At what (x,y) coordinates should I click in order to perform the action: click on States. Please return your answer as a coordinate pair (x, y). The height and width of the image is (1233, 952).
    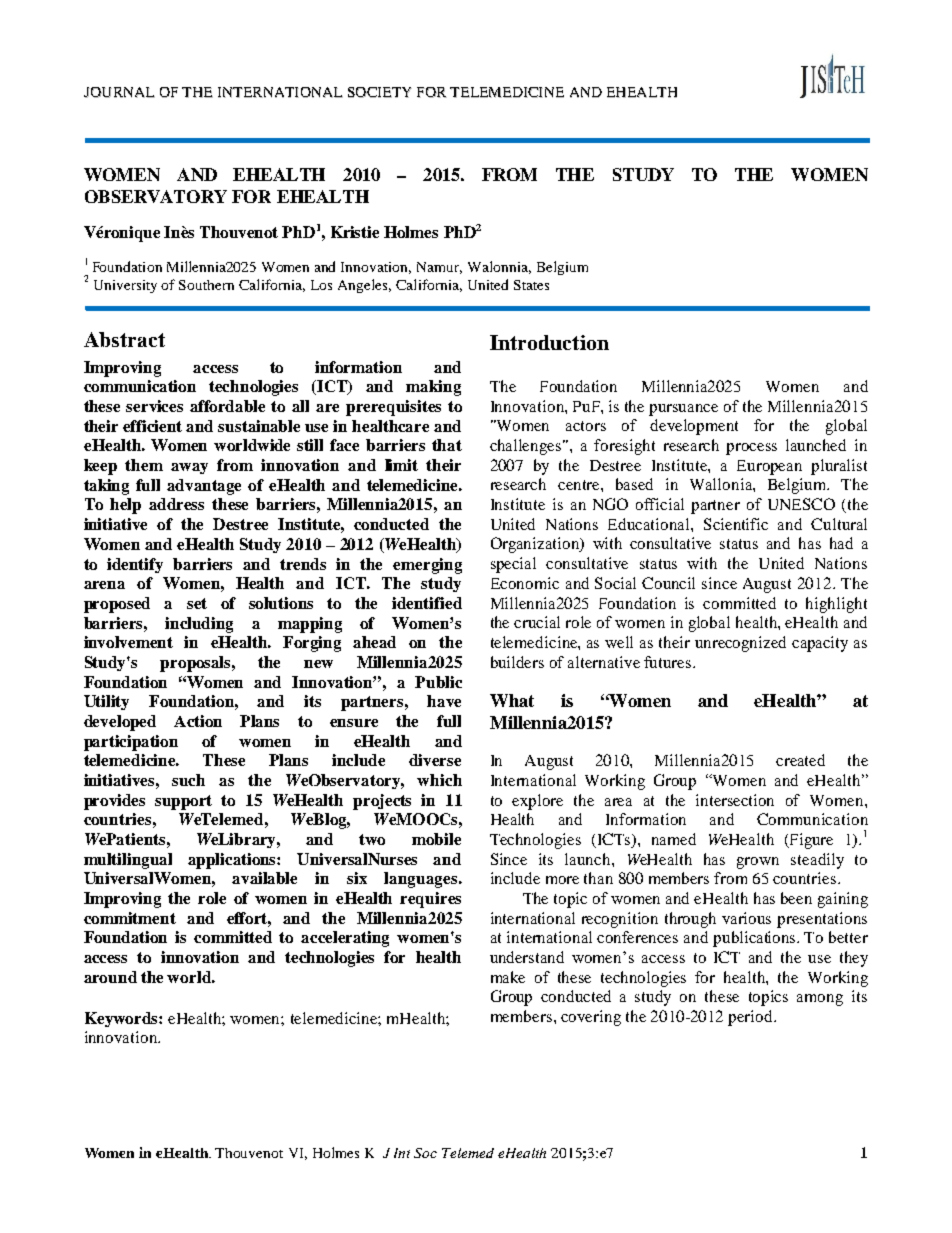
    Looking at the image, I should click on (531, 285).
